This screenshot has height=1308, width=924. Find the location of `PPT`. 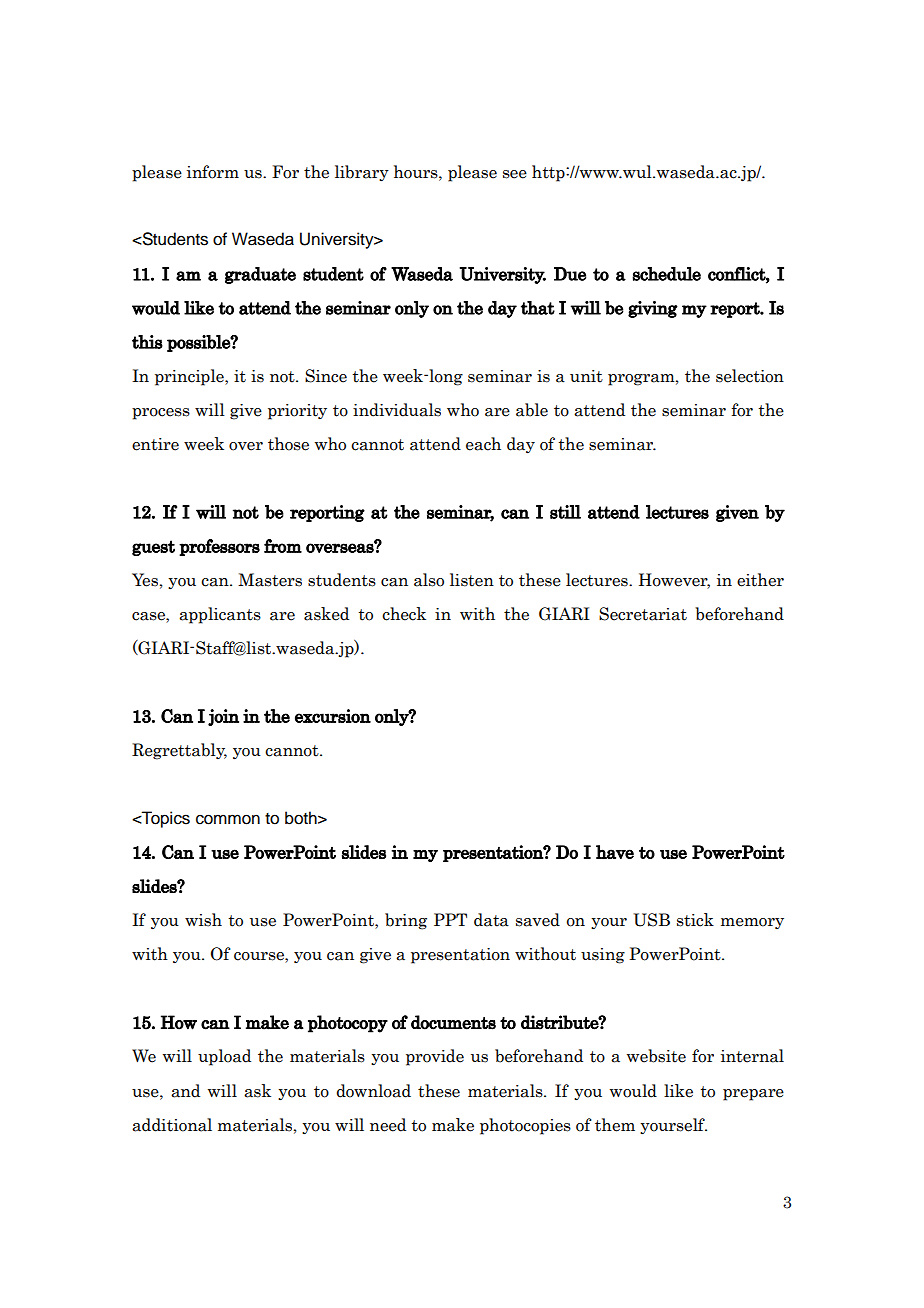

PPT is located at coordinates (450, 919).
